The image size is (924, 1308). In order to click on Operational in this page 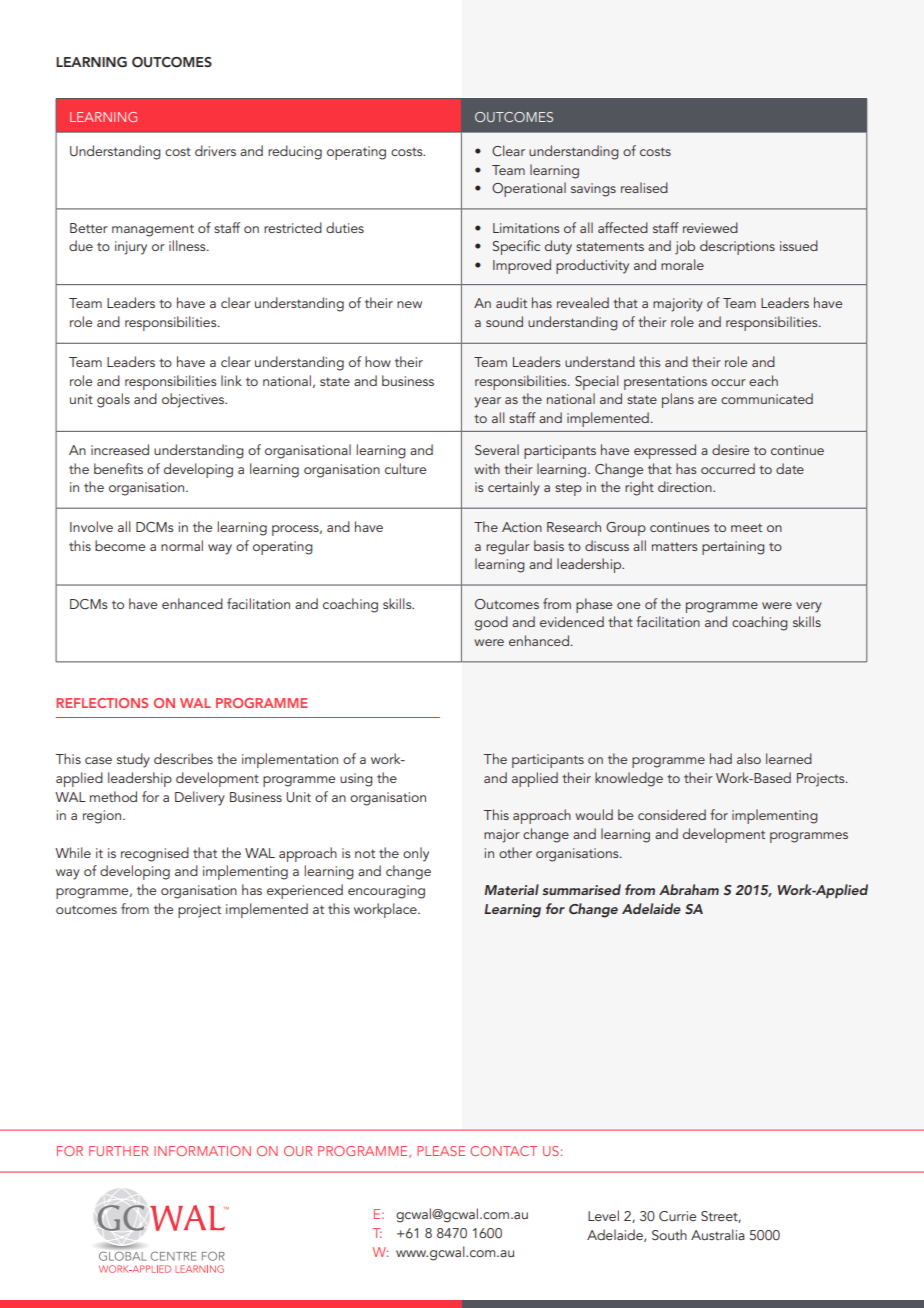, I will do `click(529, 189)`.
